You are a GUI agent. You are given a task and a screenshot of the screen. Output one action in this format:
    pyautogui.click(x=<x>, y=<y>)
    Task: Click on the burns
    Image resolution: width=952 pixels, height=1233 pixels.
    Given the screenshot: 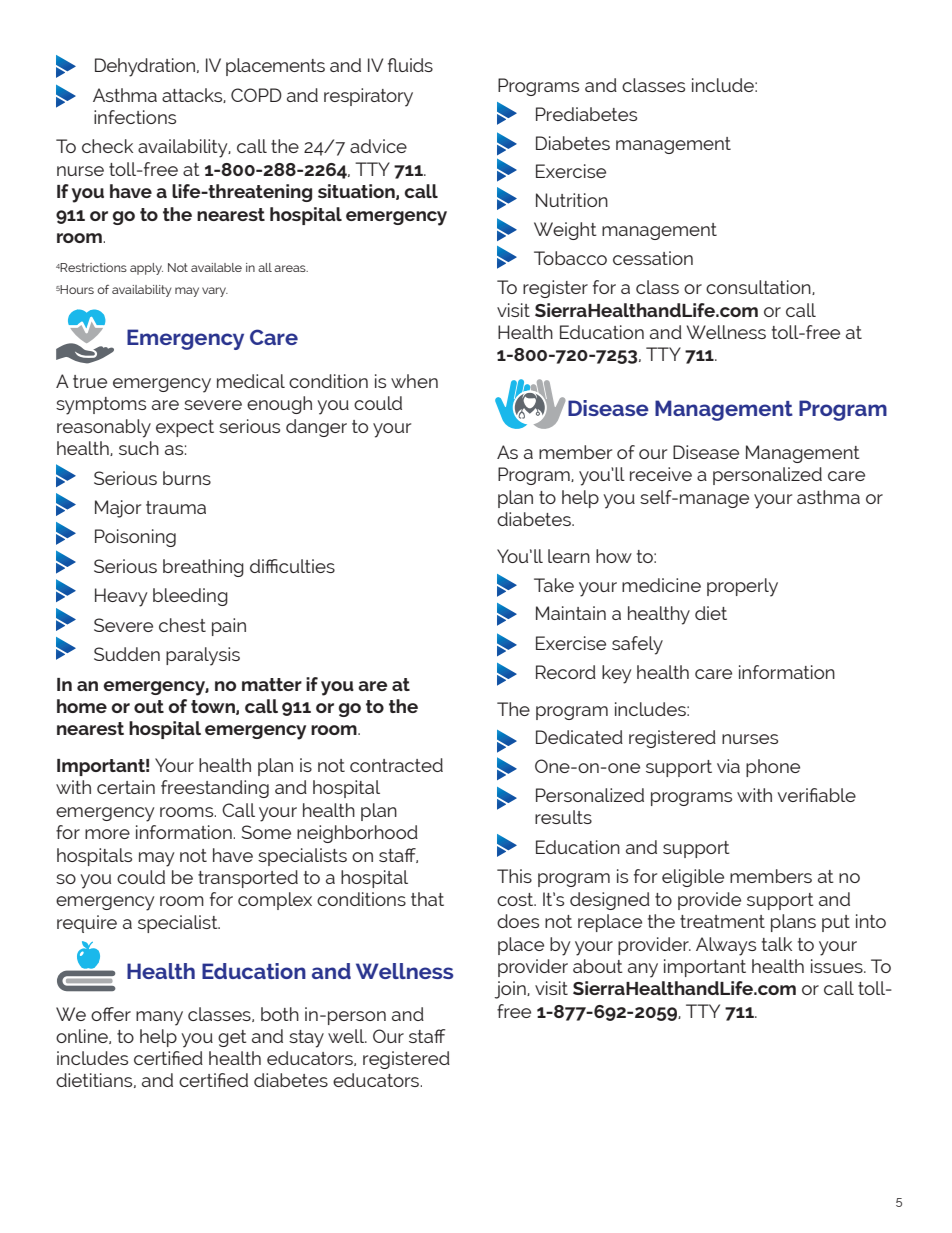 What is the action you would take?
    pyautogui.click(x=187, y=478)
